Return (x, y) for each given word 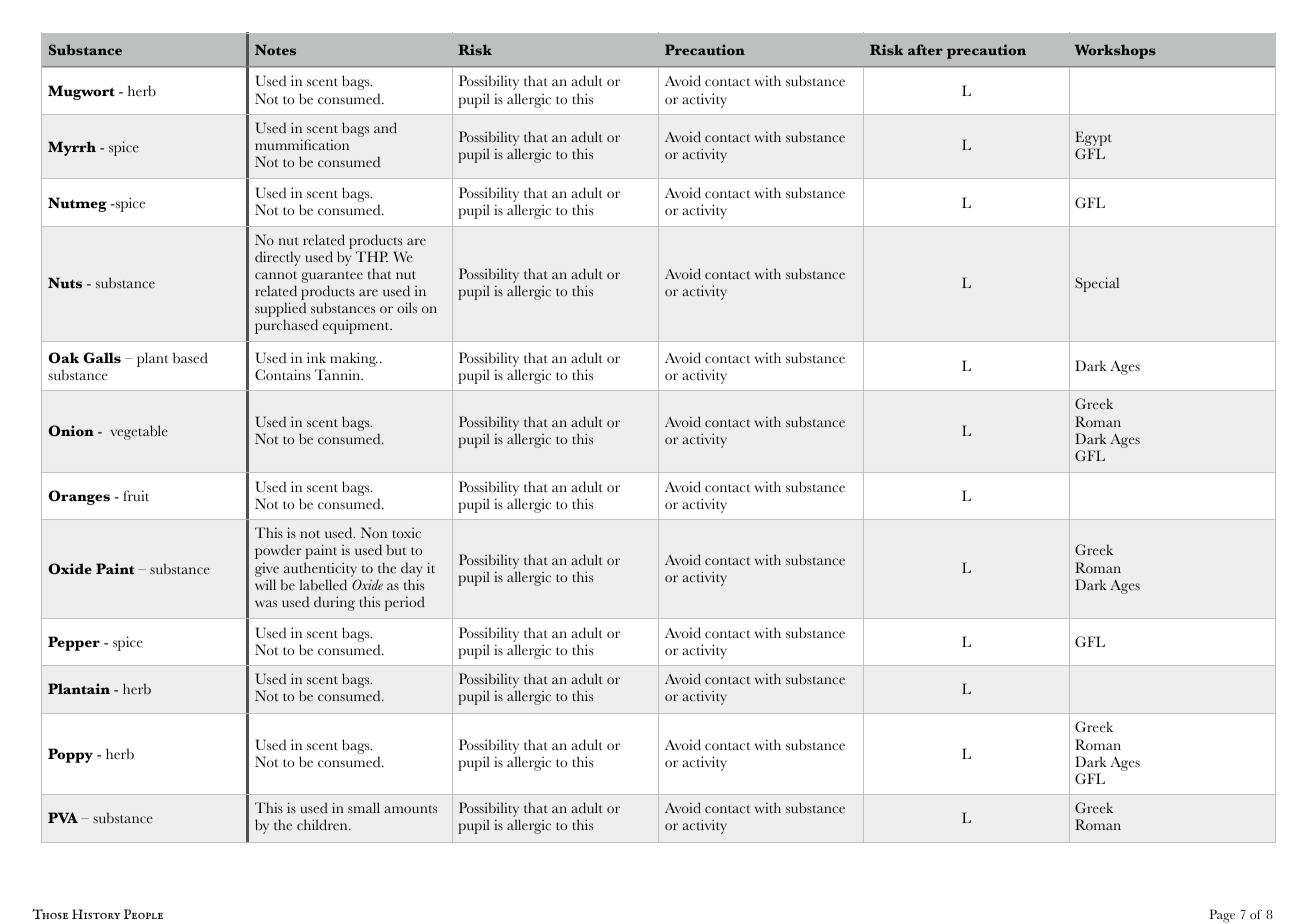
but (396, 550)
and (385, 128)
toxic (406, 532)
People (143, 914)
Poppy (70, 755)
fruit (136, 496)
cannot (276, 275)
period (405, 603)
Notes (275, 49)
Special (1097, 284)
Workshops (1115, 51)
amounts (410, 809)
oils (407, 307)
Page (1222, 916)
